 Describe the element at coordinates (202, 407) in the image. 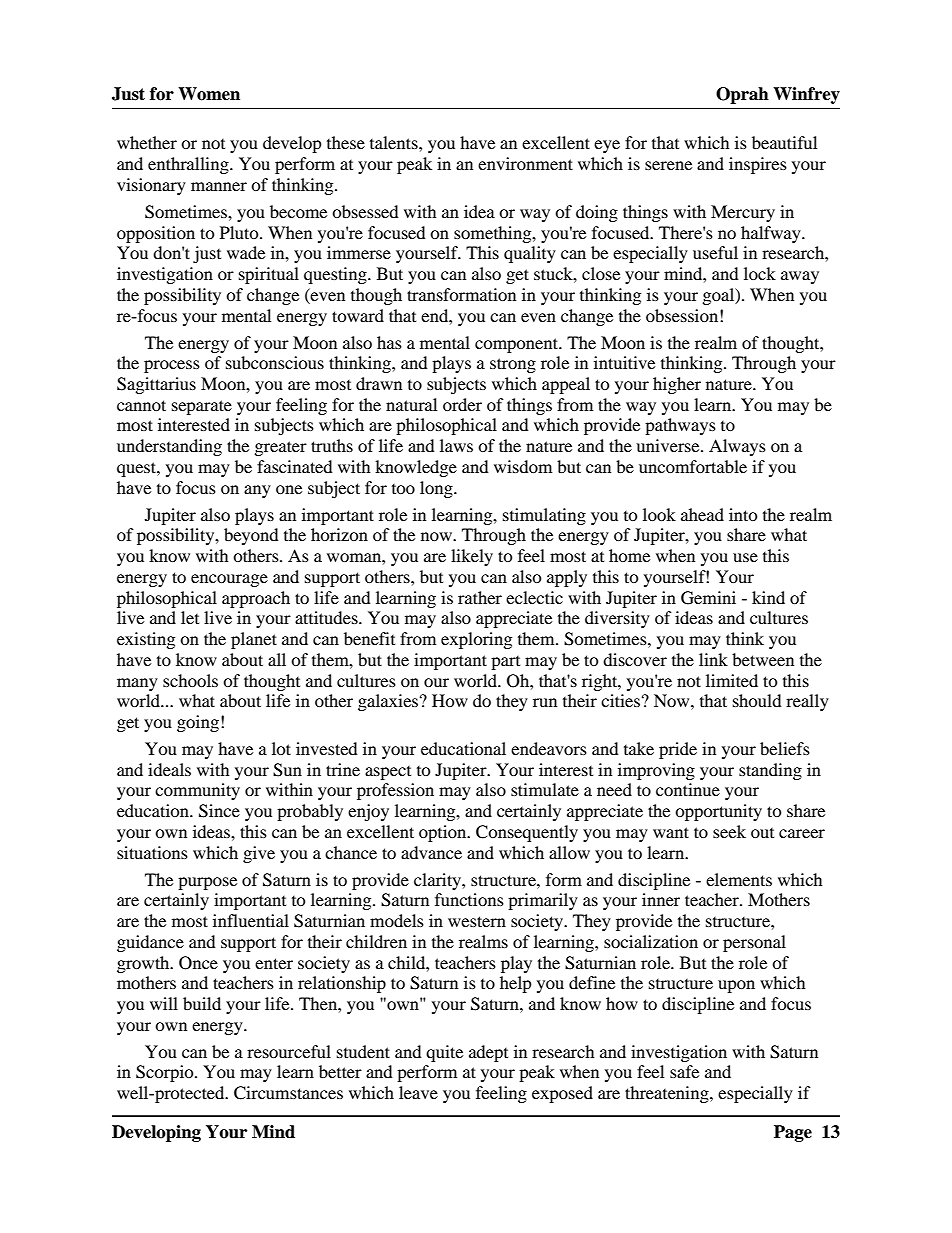

I see `separate` at that location.
